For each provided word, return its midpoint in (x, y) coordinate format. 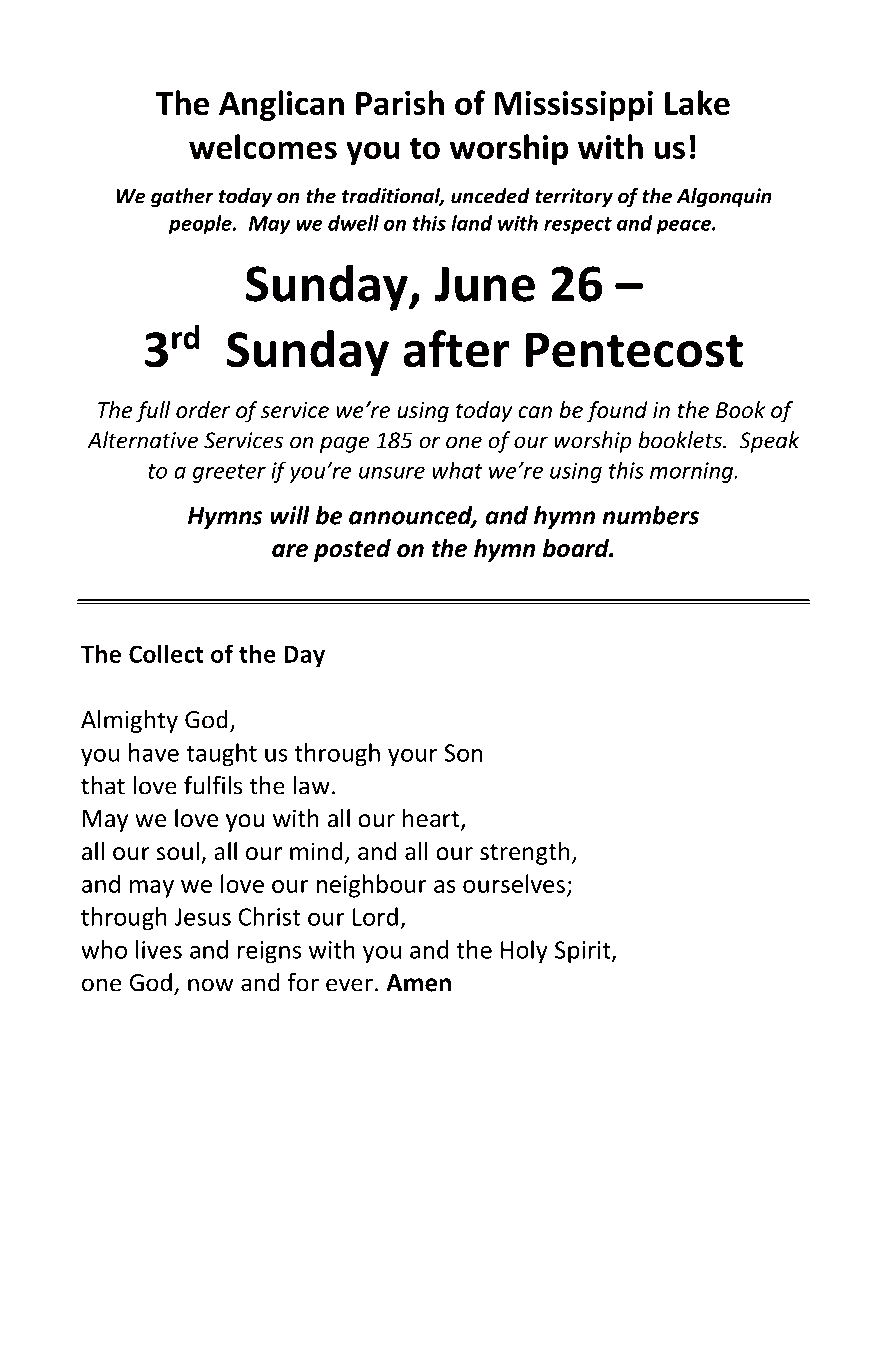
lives (159, 949)
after (456, 349)
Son (463, 753)
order (203, 410)
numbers (650, 515)
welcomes (263, 146)
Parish (400, 102)
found (616, 412)
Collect (166, 653)
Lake (697, 102)
